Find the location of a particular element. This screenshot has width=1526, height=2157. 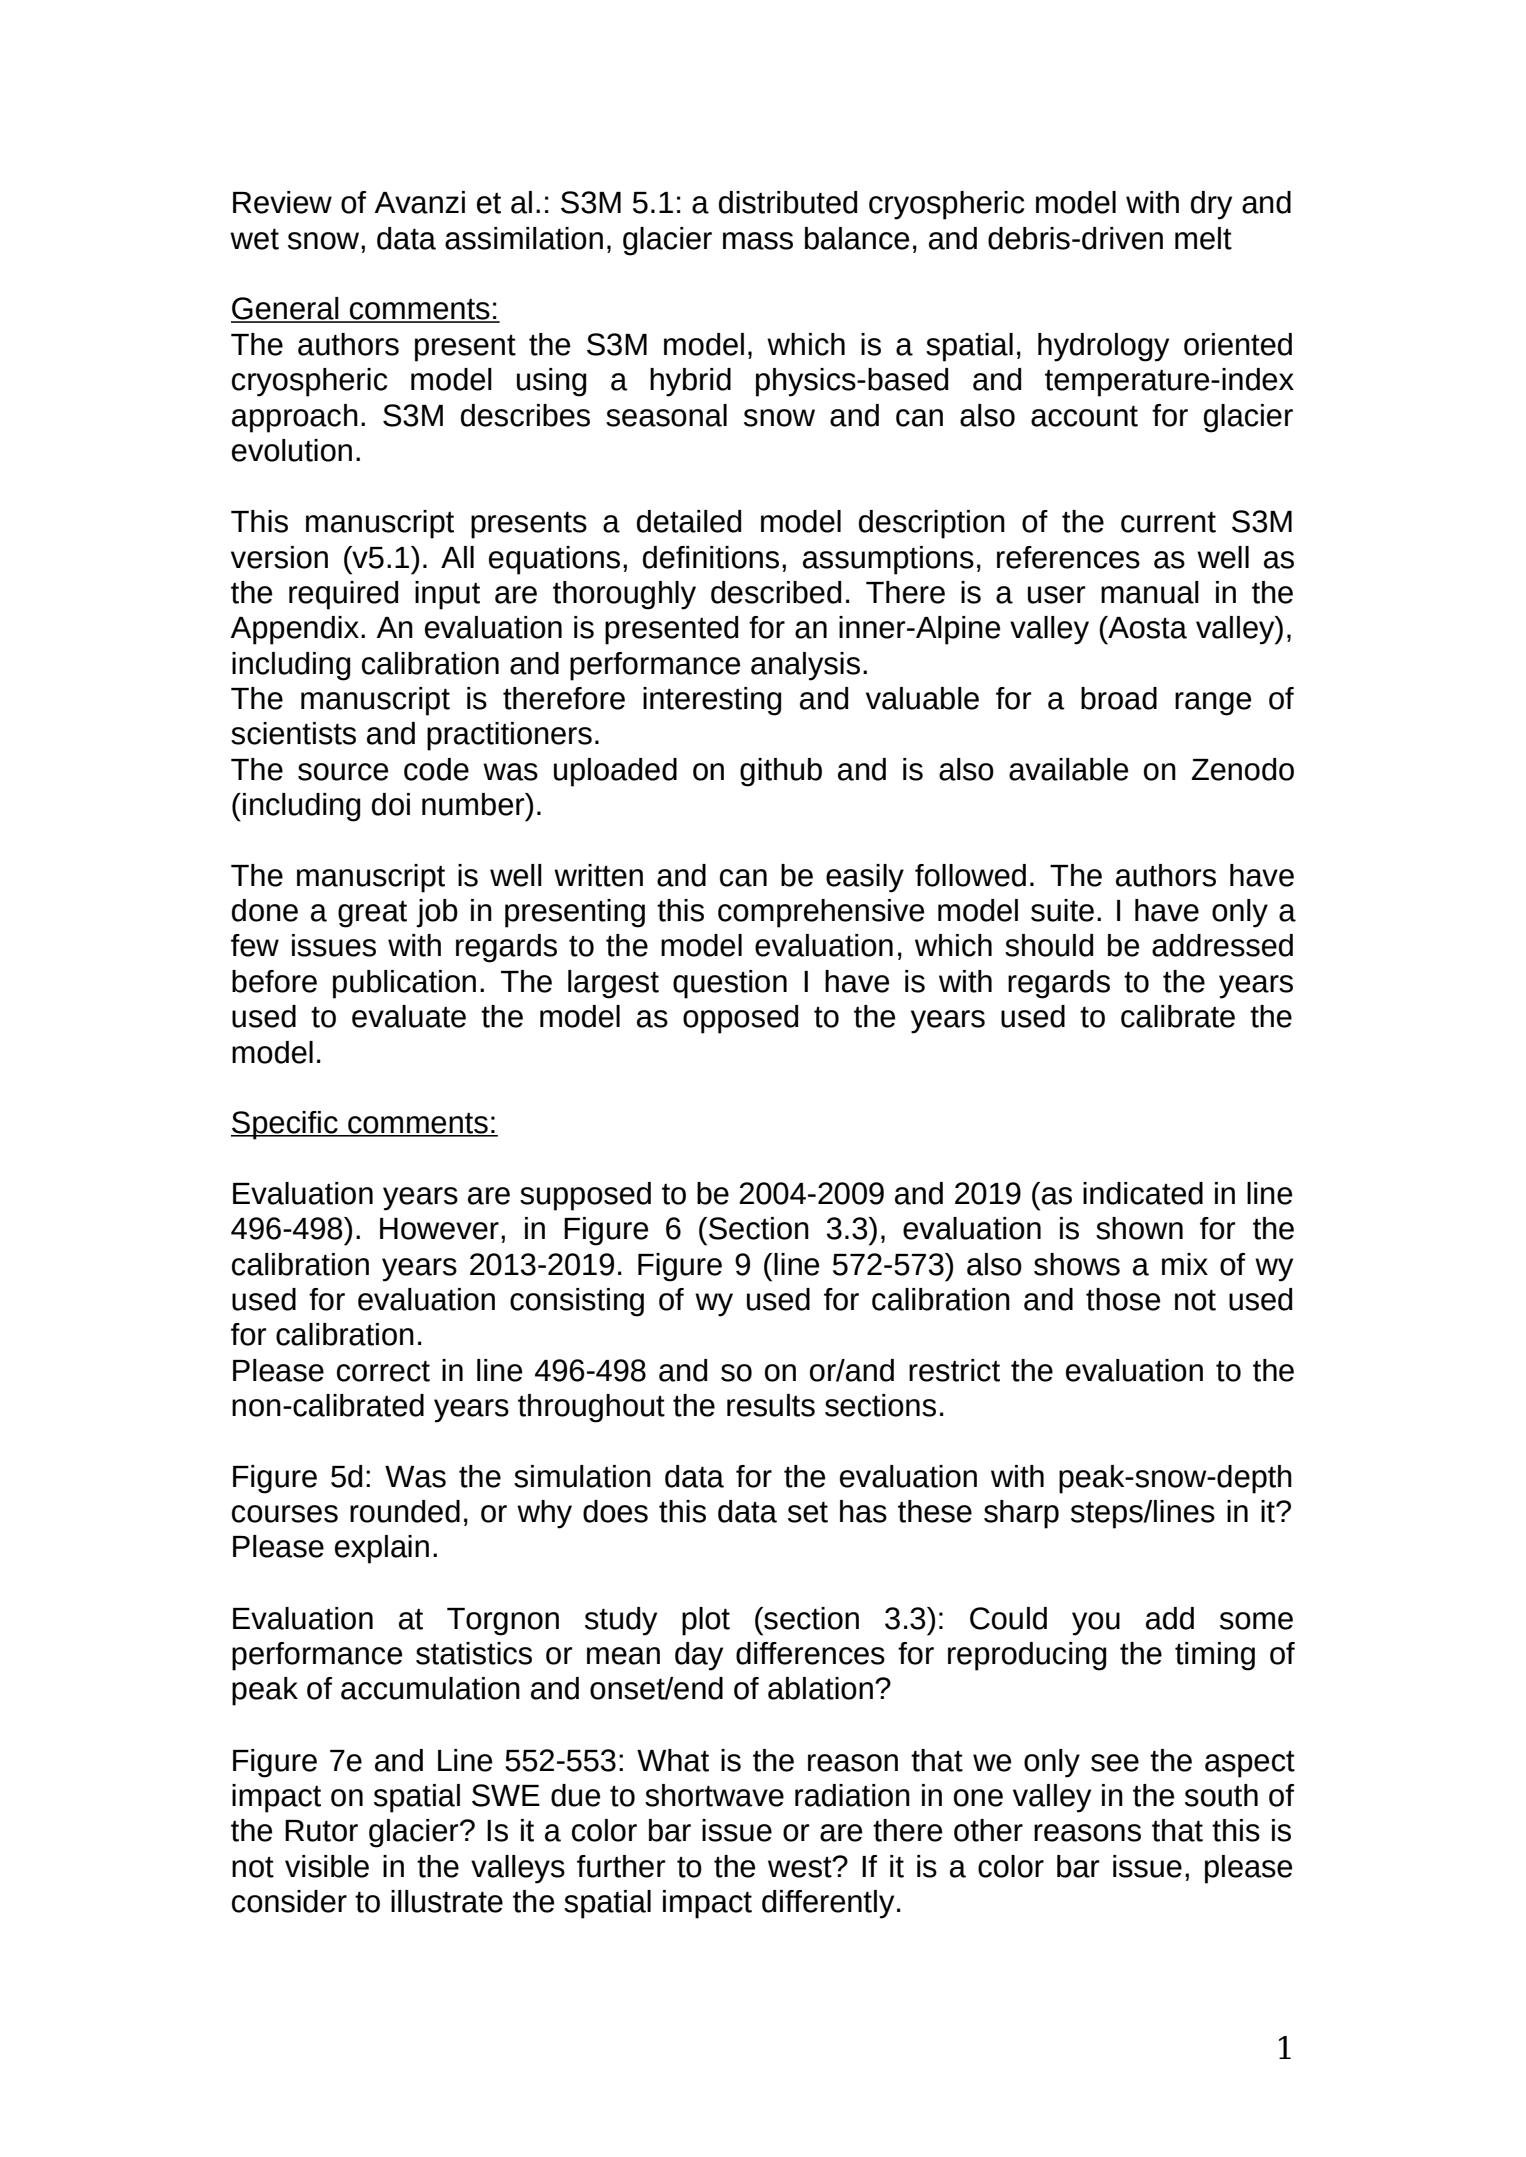

doi is located at coordinates (391, 804).
